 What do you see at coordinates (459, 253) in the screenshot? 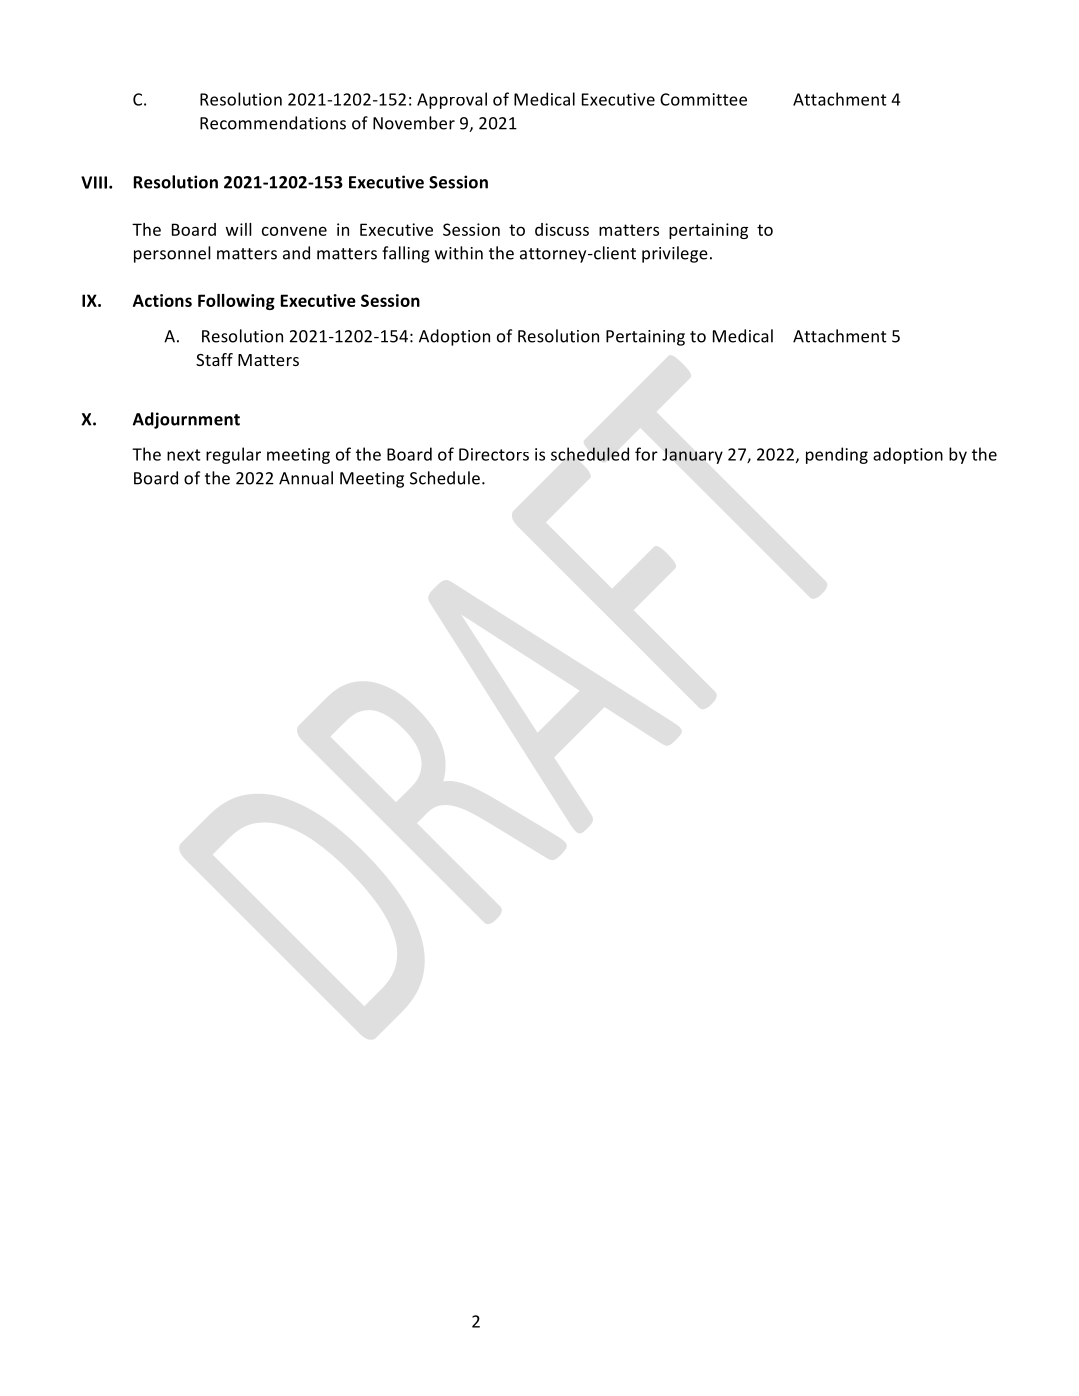
I see `within` at bounding box center [459, 253].
